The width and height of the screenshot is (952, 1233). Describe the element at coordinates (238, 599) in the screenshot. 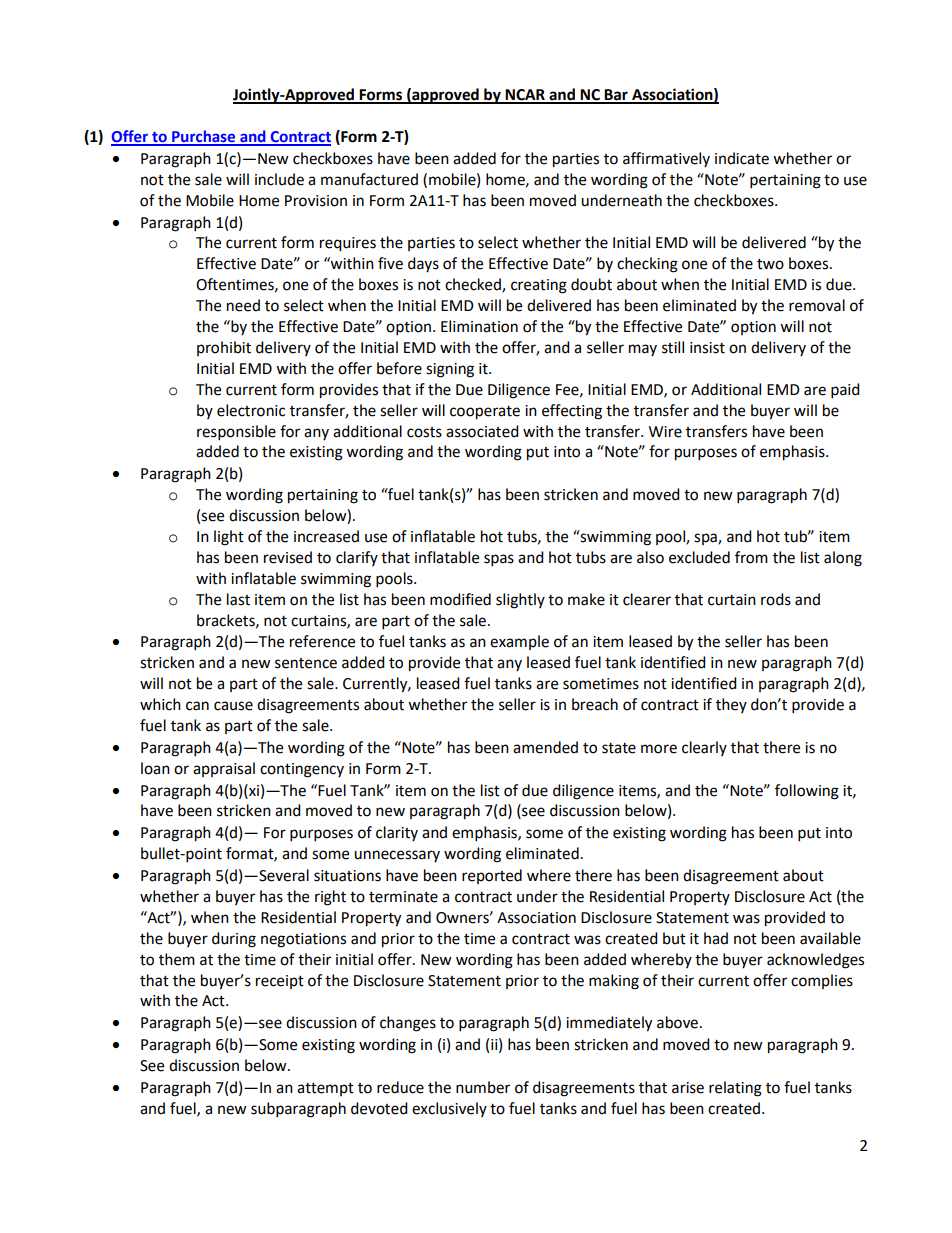

I see `last` at that location.
